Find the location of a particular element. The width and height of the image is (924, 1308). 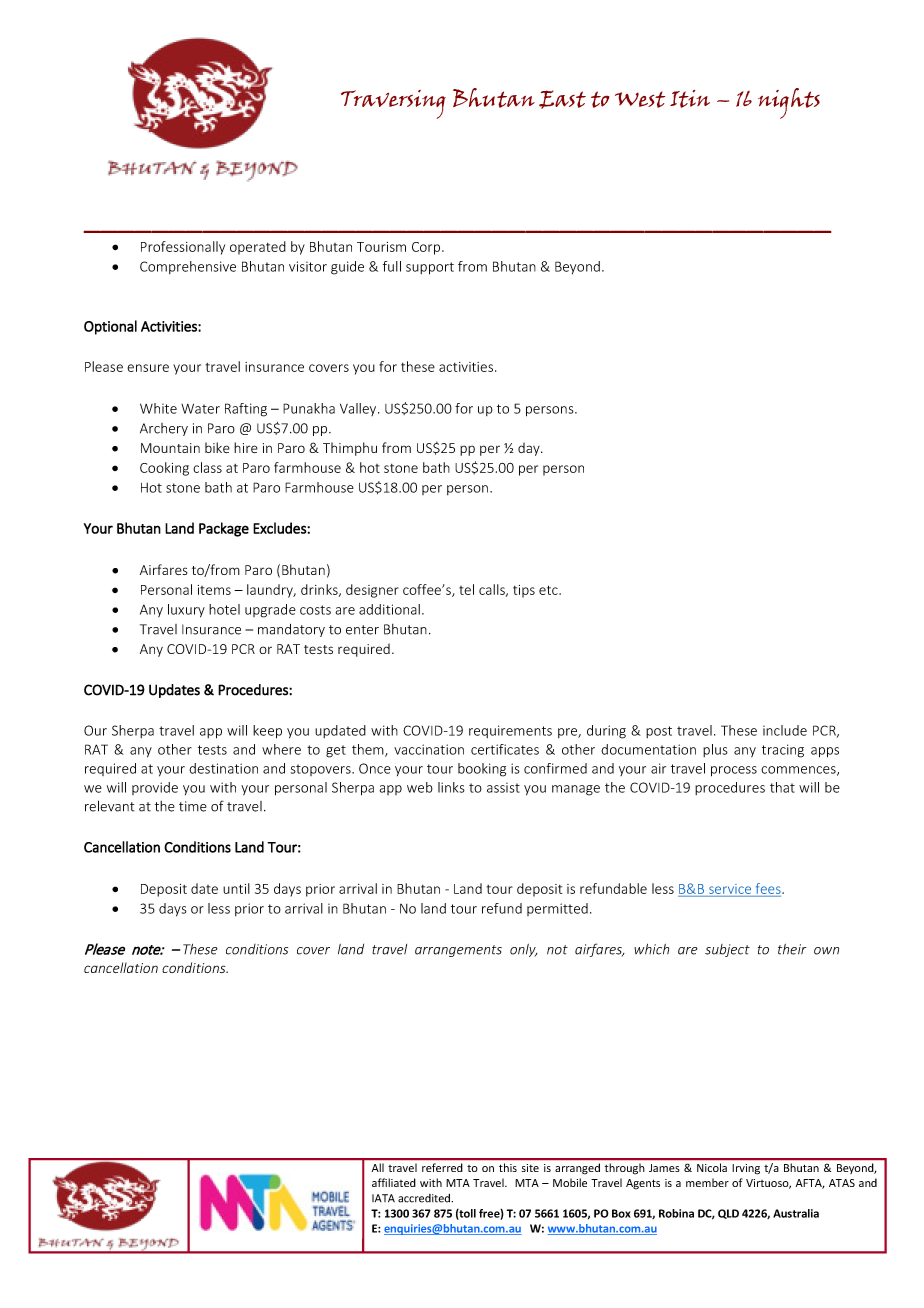

IATA is located at coordinates (383, 1198).
